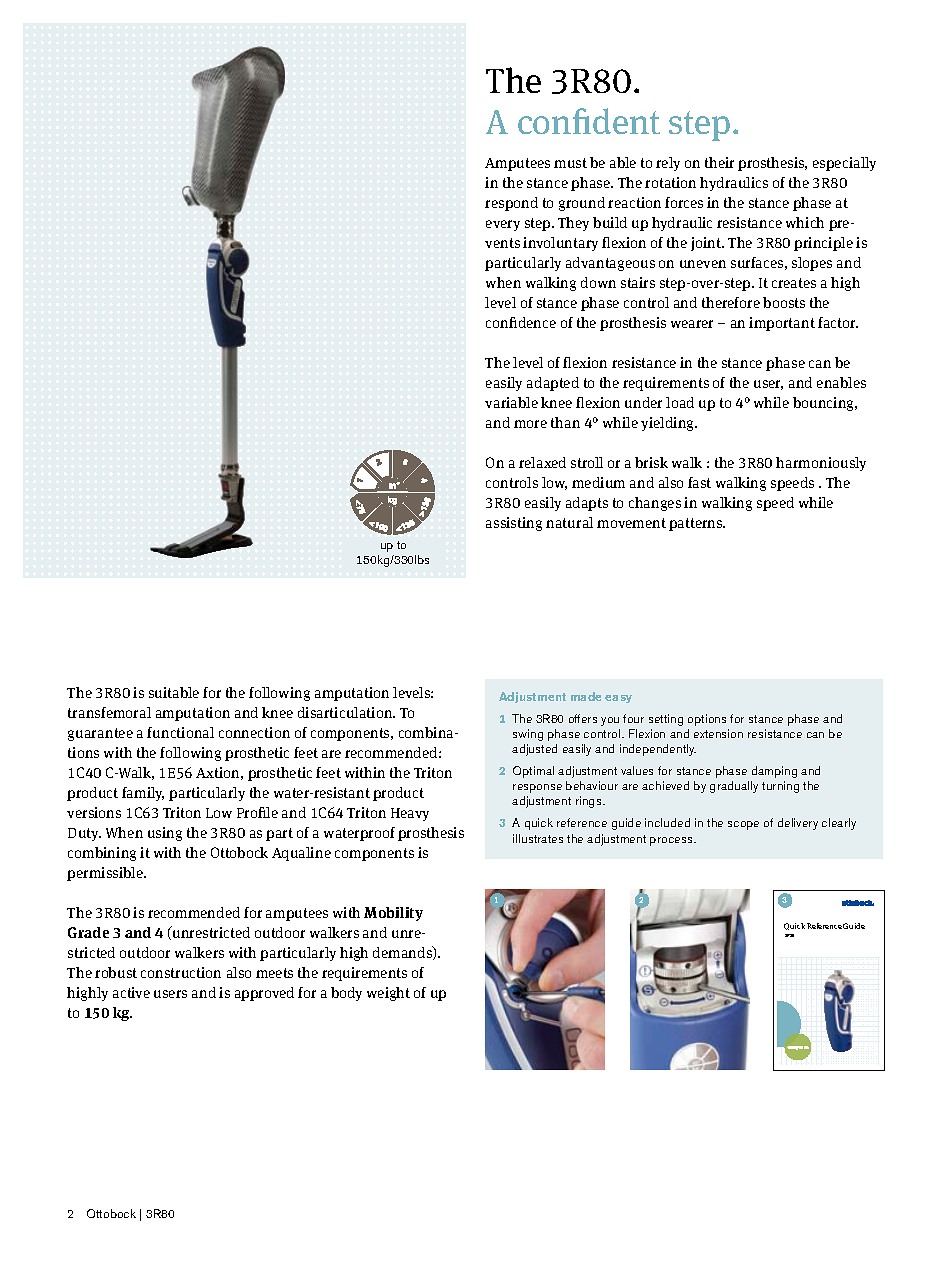  I want to click on construction, so click(181, 972).
